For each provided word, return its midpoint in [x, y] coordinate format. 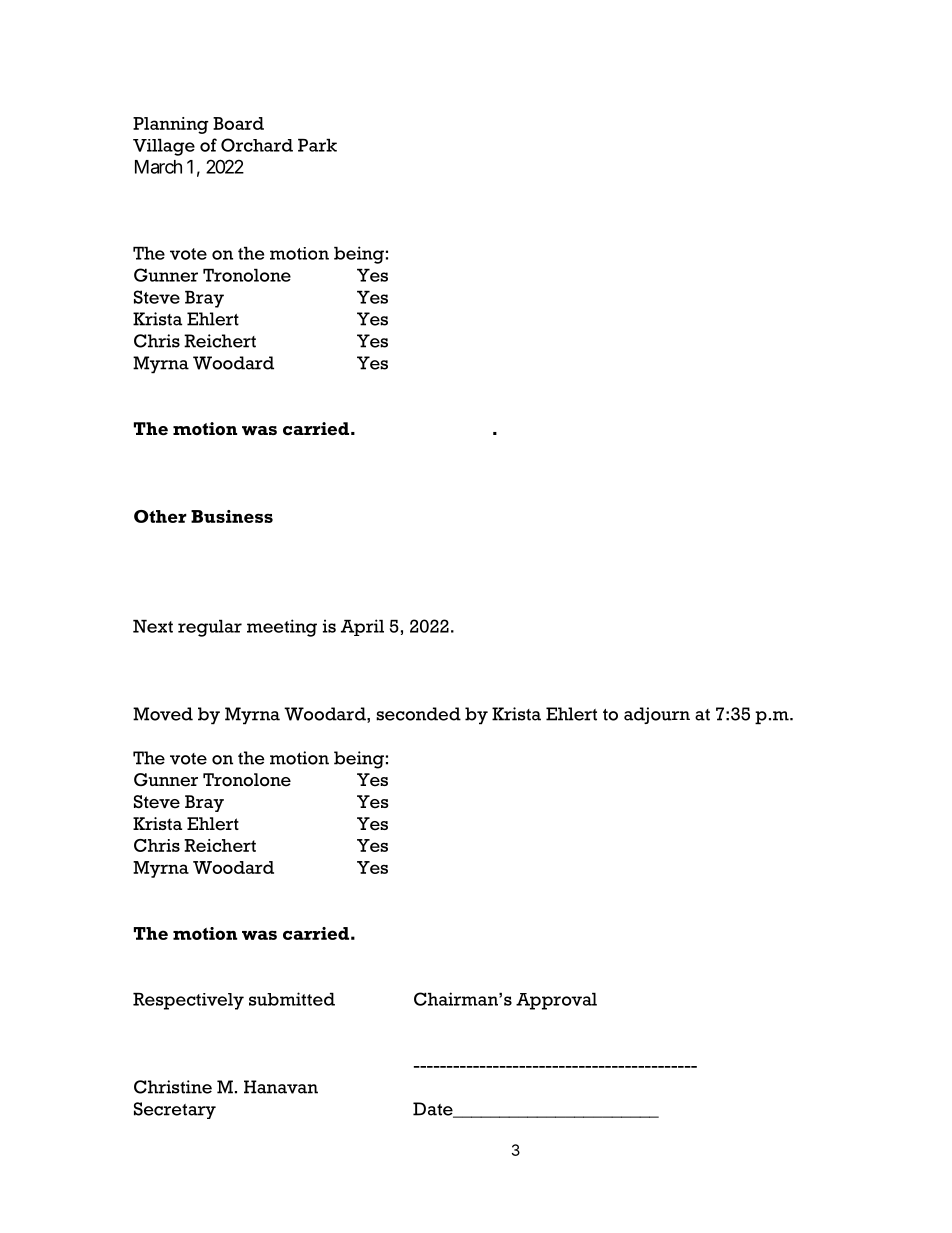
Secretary [175, 1110]
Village [164, 147]
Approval [556, 1001]
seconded [418, 714]
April [362, 627]
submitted [292, 999]
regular [210, 628]
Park [317, 145]
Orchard [257, 145]
